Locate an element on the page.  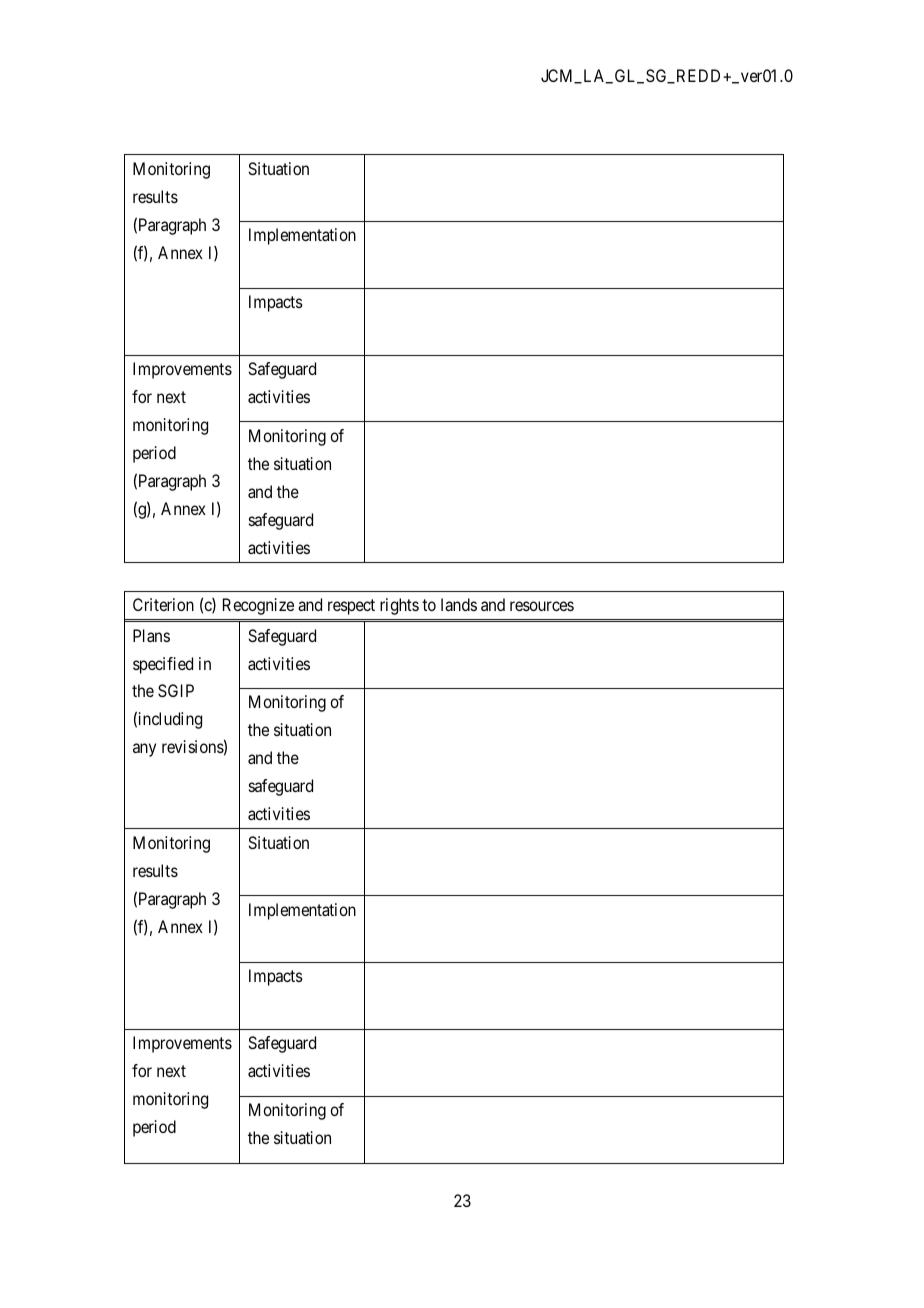
any is located at coordinates (144, 750).
